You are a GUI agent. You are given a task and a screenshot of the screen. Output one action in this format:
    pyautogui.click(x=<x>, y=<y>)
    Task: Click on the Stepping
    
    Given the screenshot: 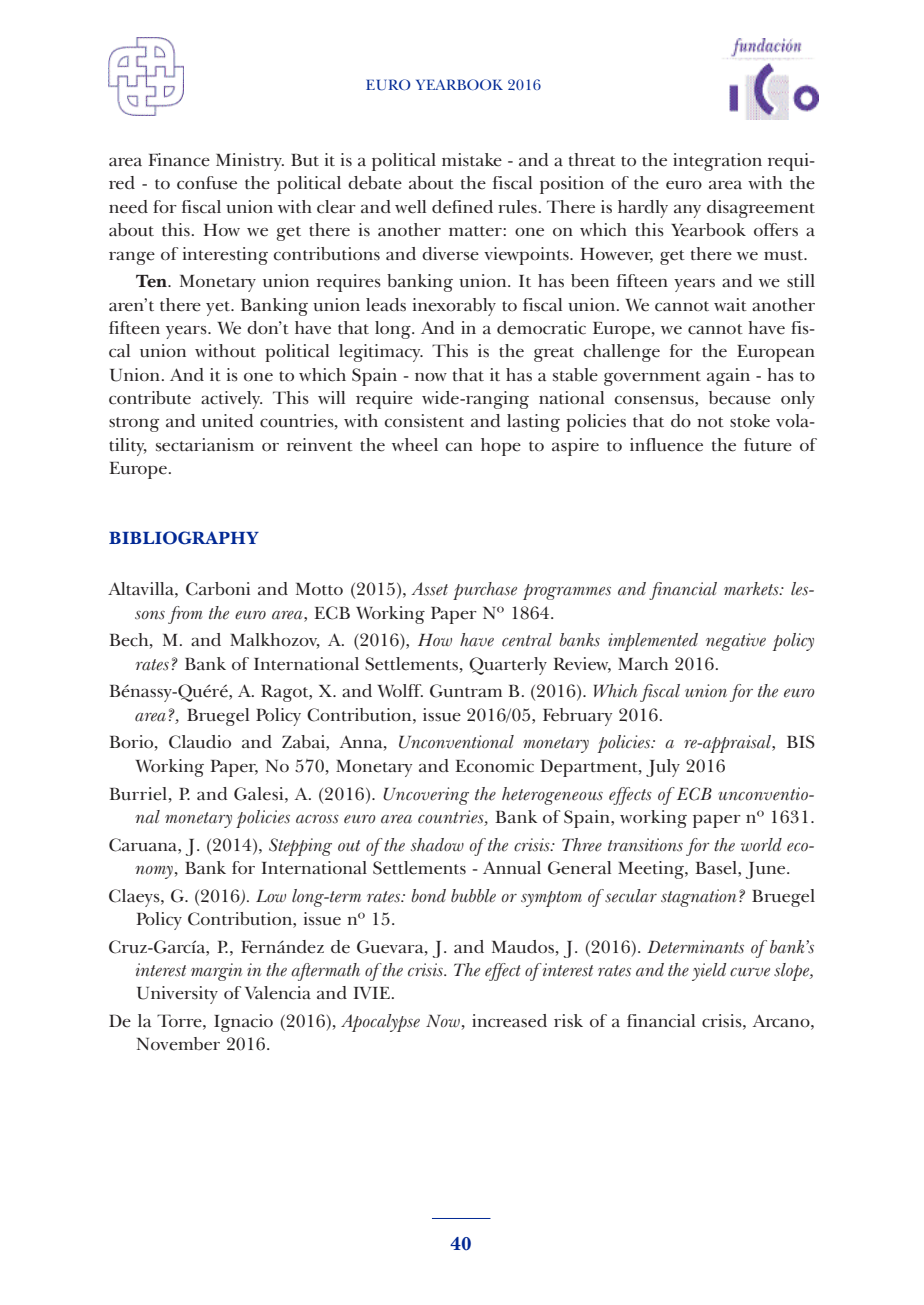 What is the action you would take?
    pyautogui.click(x=300, y=847)
